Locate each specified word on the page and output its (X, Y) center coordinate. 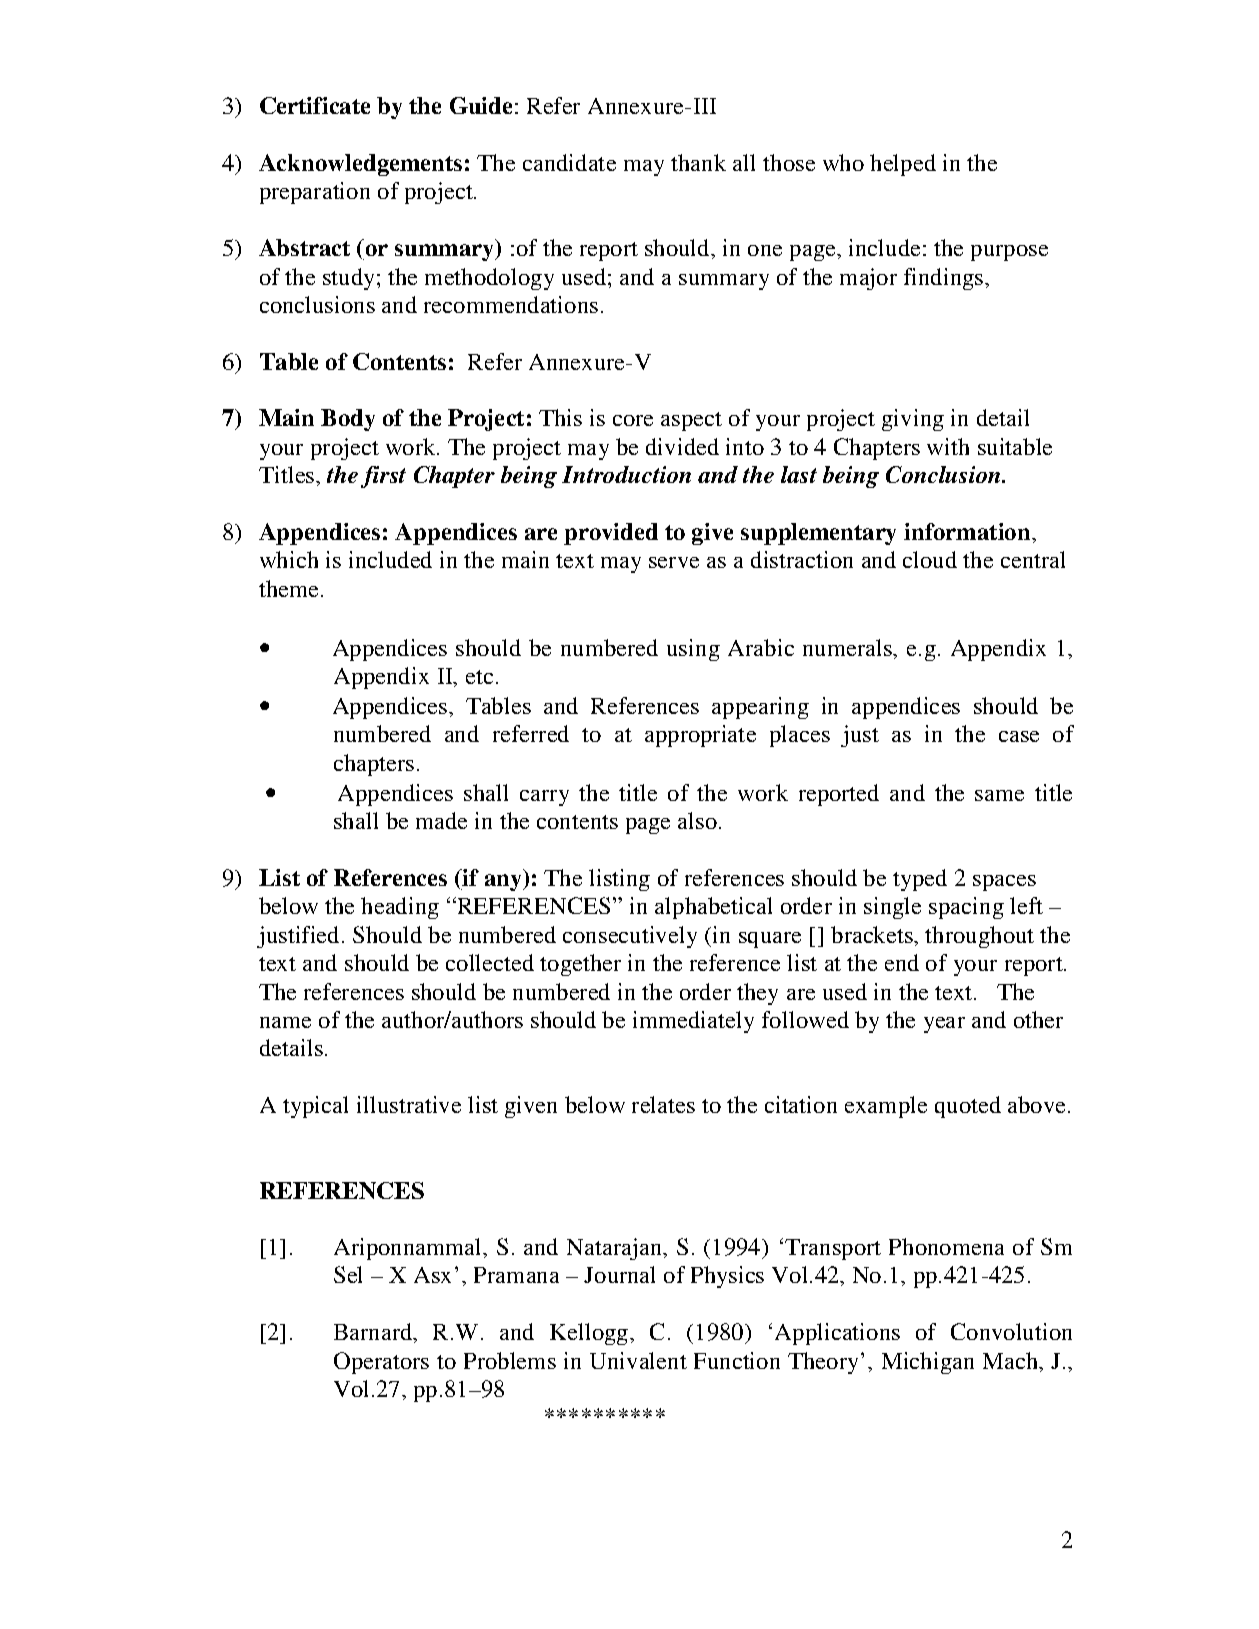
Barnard (374, 1333)
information (968, 531)
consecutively (630, 937)
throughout (979, 937)
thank (698, 162)
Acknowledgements (360, 165)
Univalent (638, 1360)
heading (400, 908)
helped (903, 165)
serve (674, 562)
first (383, 477)
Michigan (928, 1363)
